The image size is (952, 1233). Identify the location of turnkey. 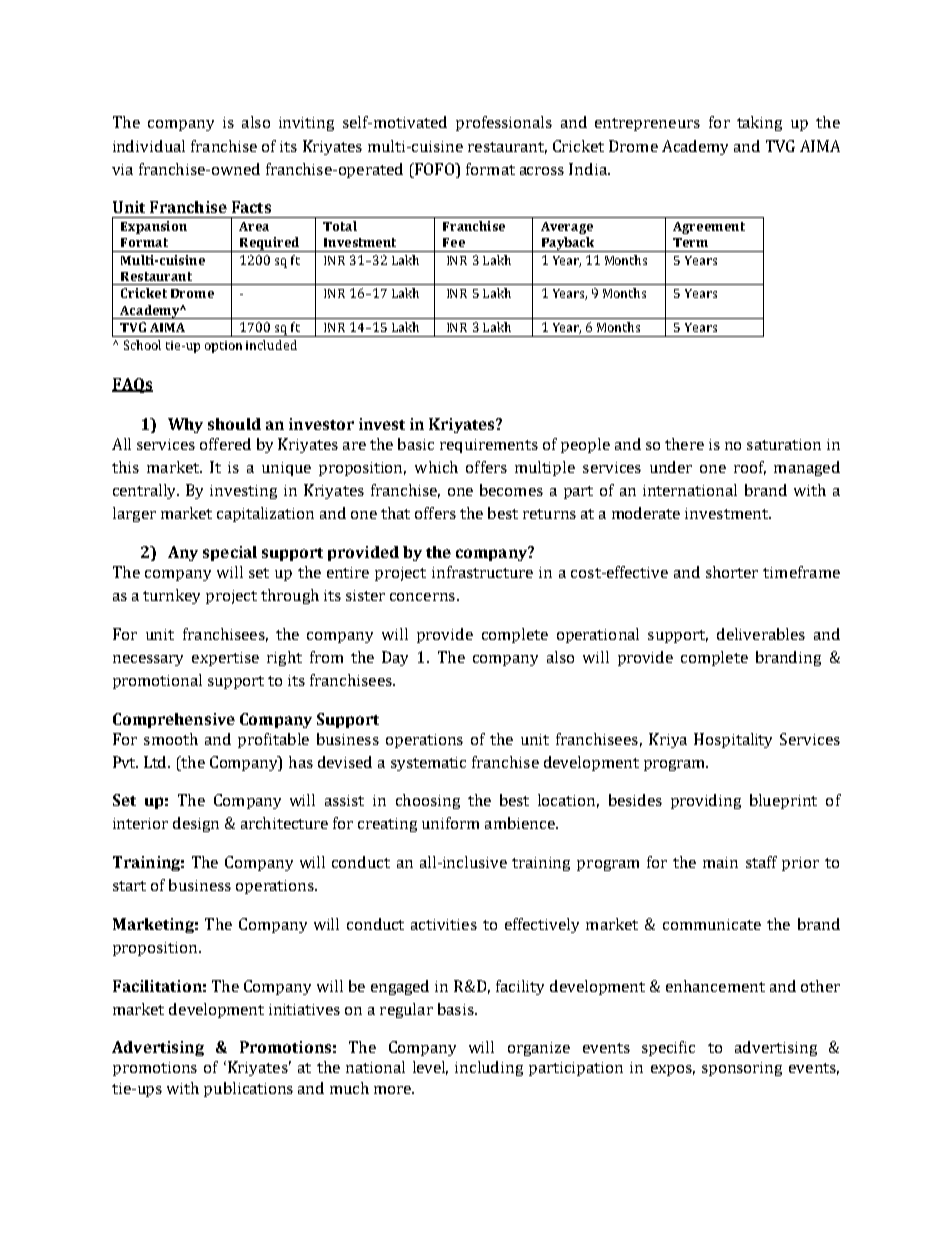
(171, 596).
